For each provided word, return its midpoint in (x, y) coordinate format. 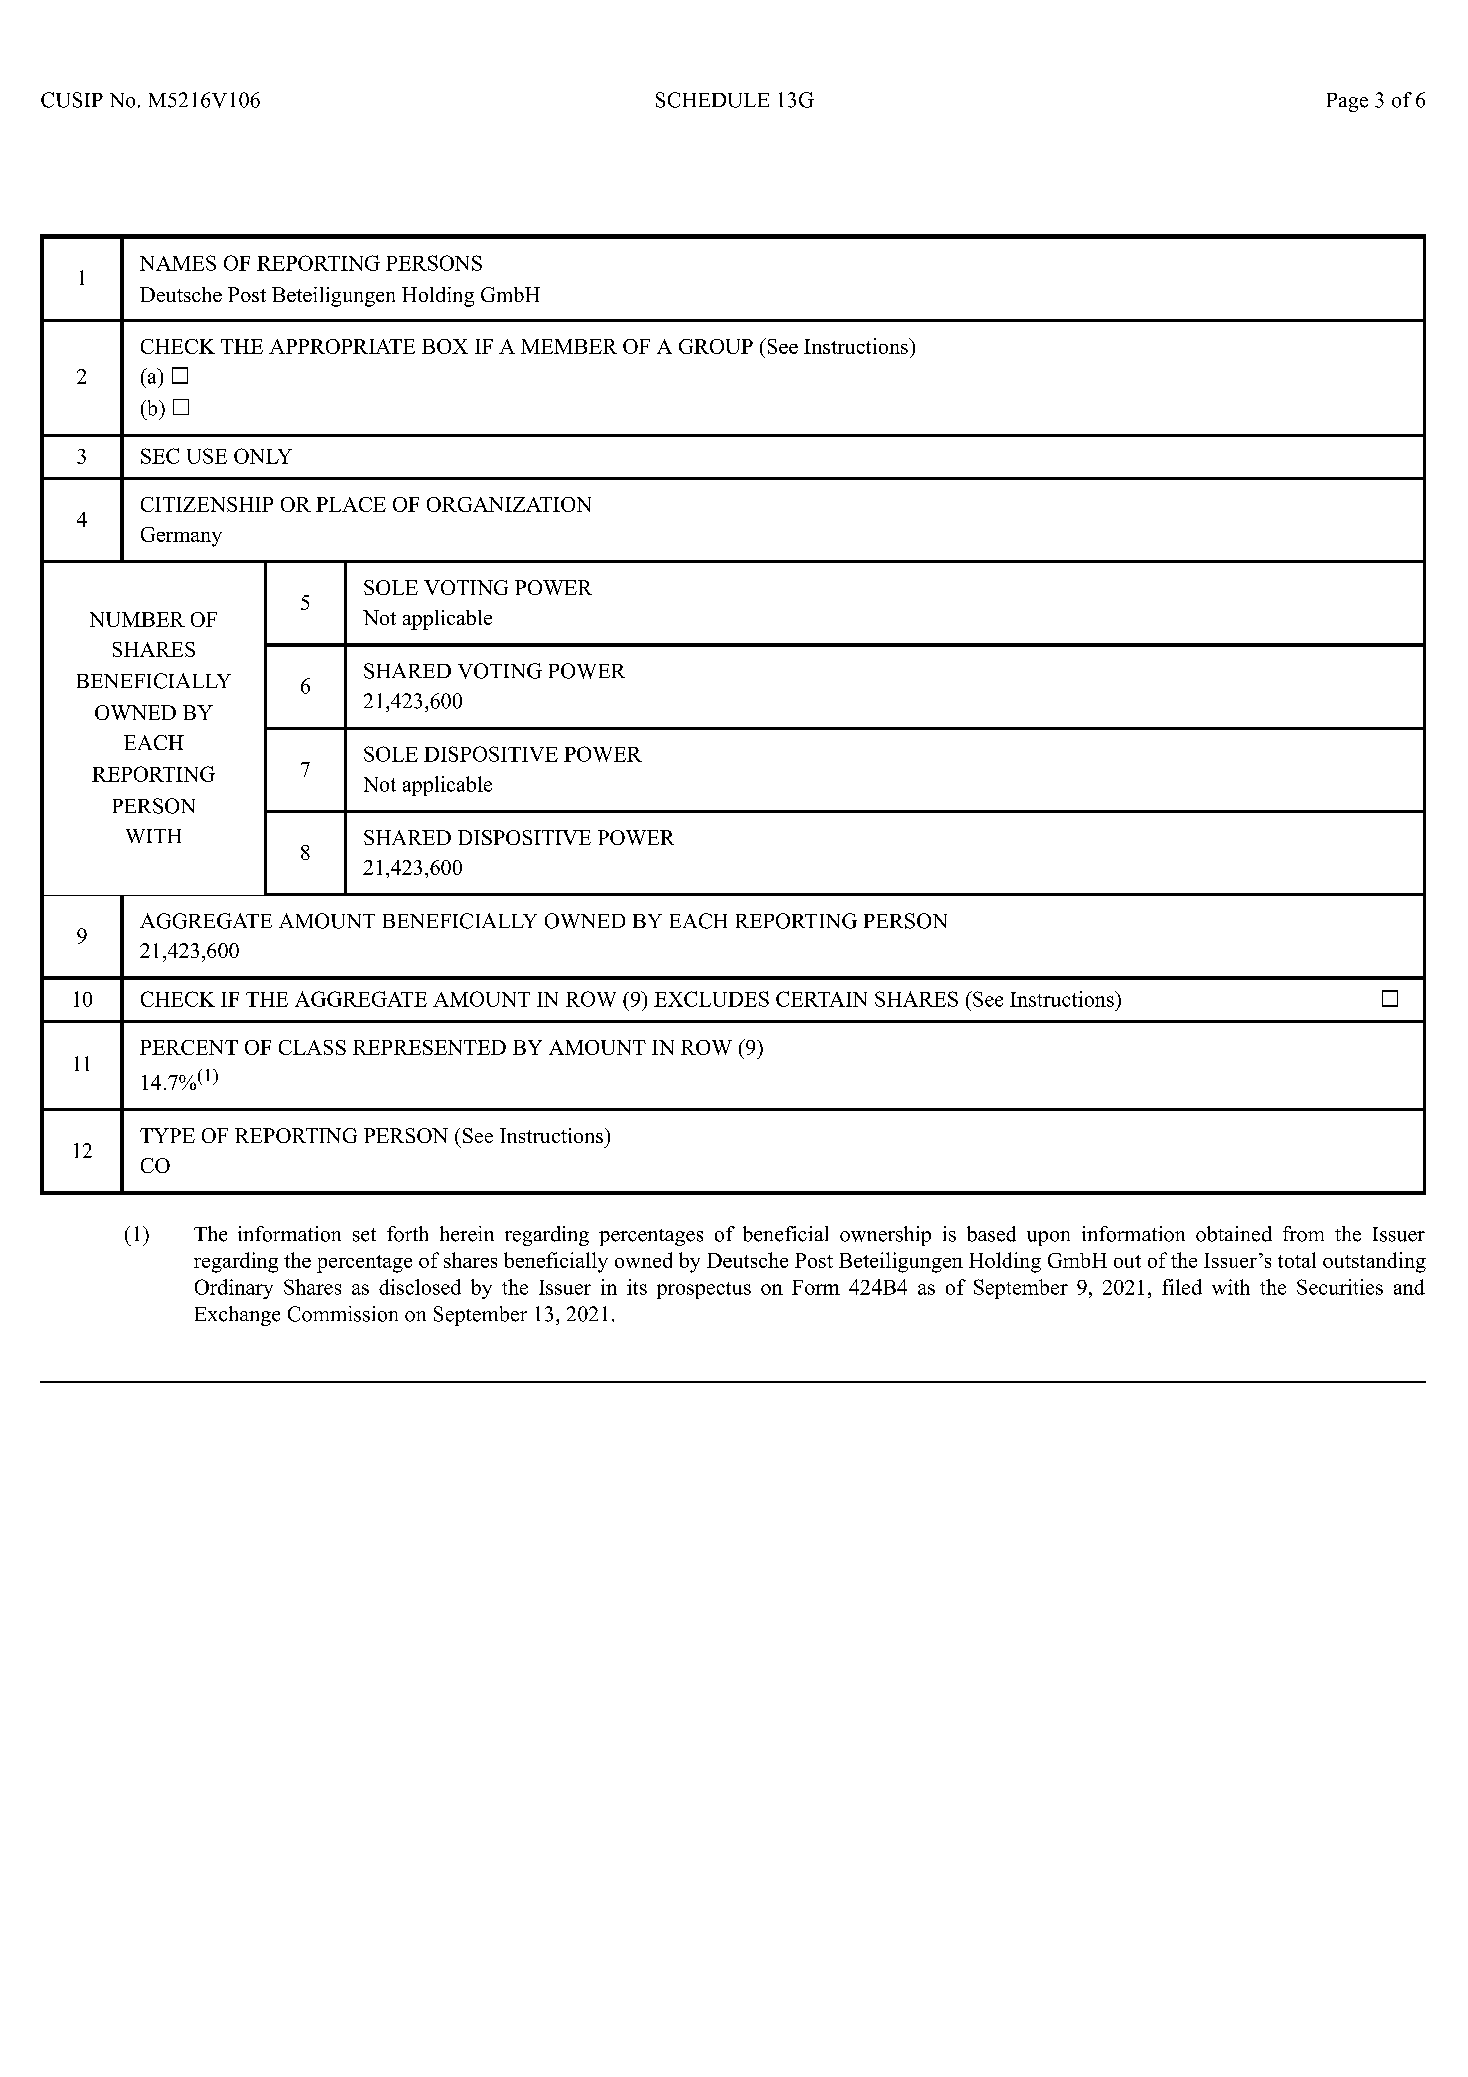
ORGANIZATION (509, 504)
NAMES (178, 263)
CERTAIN (821, 999)
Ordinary (234, 1289)
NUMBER (137, 619)
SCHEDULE (712, 100)
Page (1347, 102)
